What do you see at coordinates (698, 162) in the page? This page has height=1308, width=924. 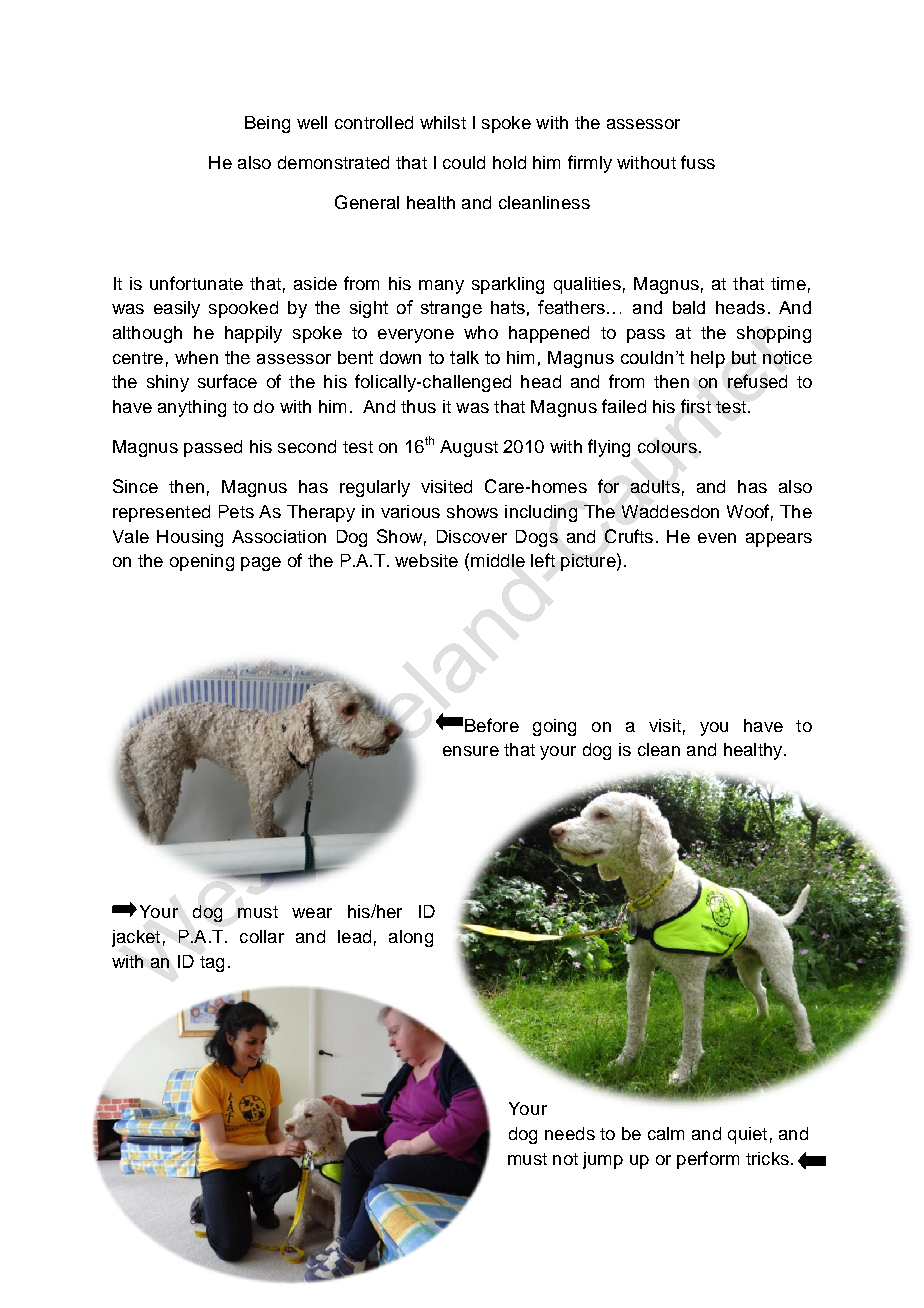 I see `fuss` at bounding box center [698, 162].
